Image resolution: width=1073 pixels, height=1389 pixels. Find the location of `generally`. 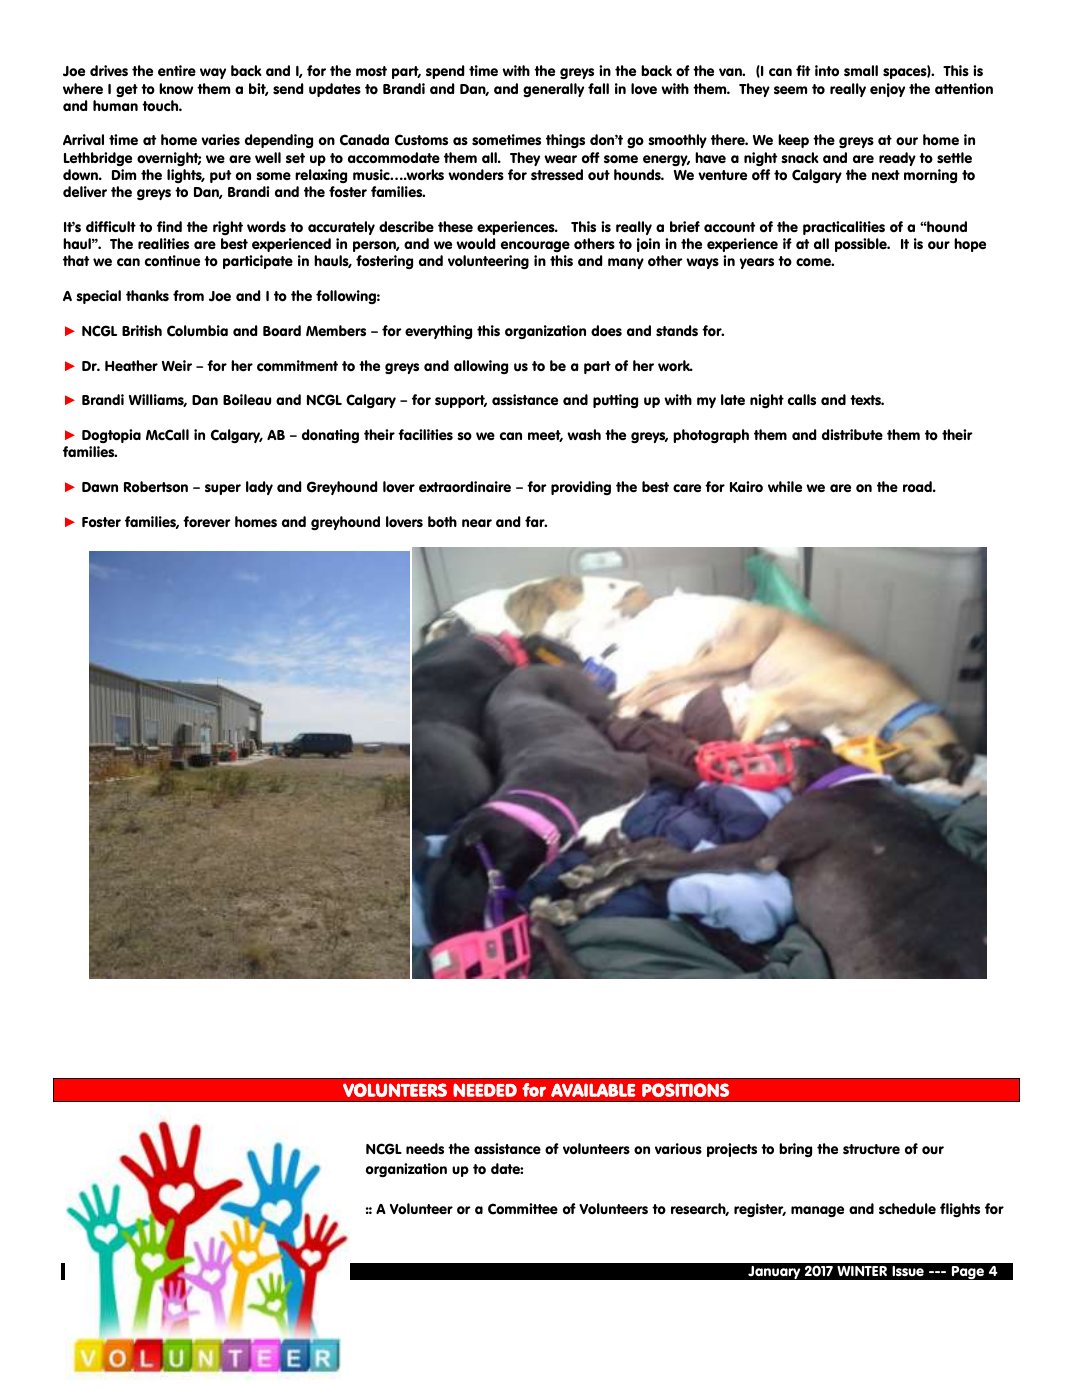

generally is located at coordinates (553, 90).
